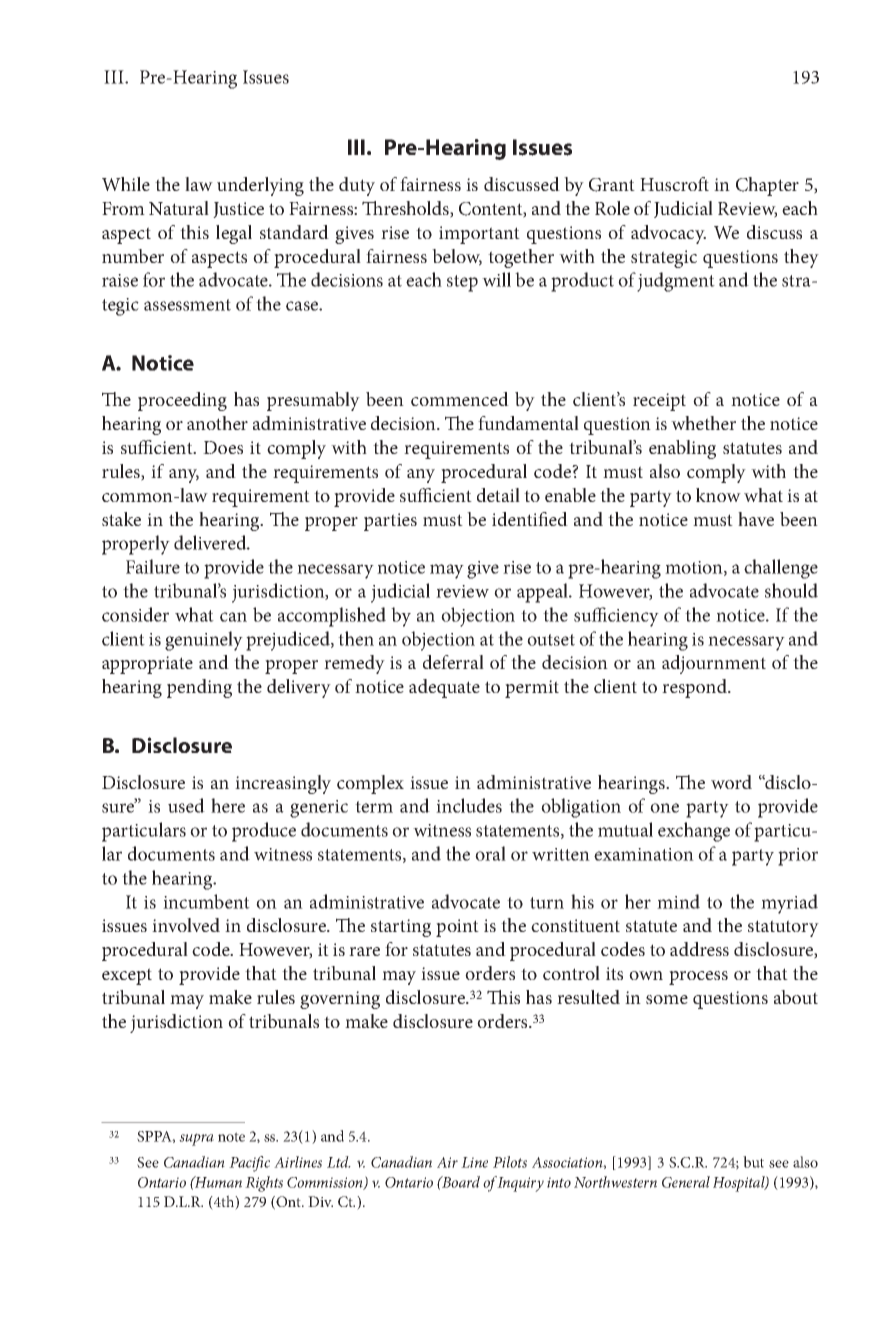 Image resolution: width=896 pixels, height=1327 pixels. Describe the element at coordinates (753, 1162) in the image. I see `but` at that location.
